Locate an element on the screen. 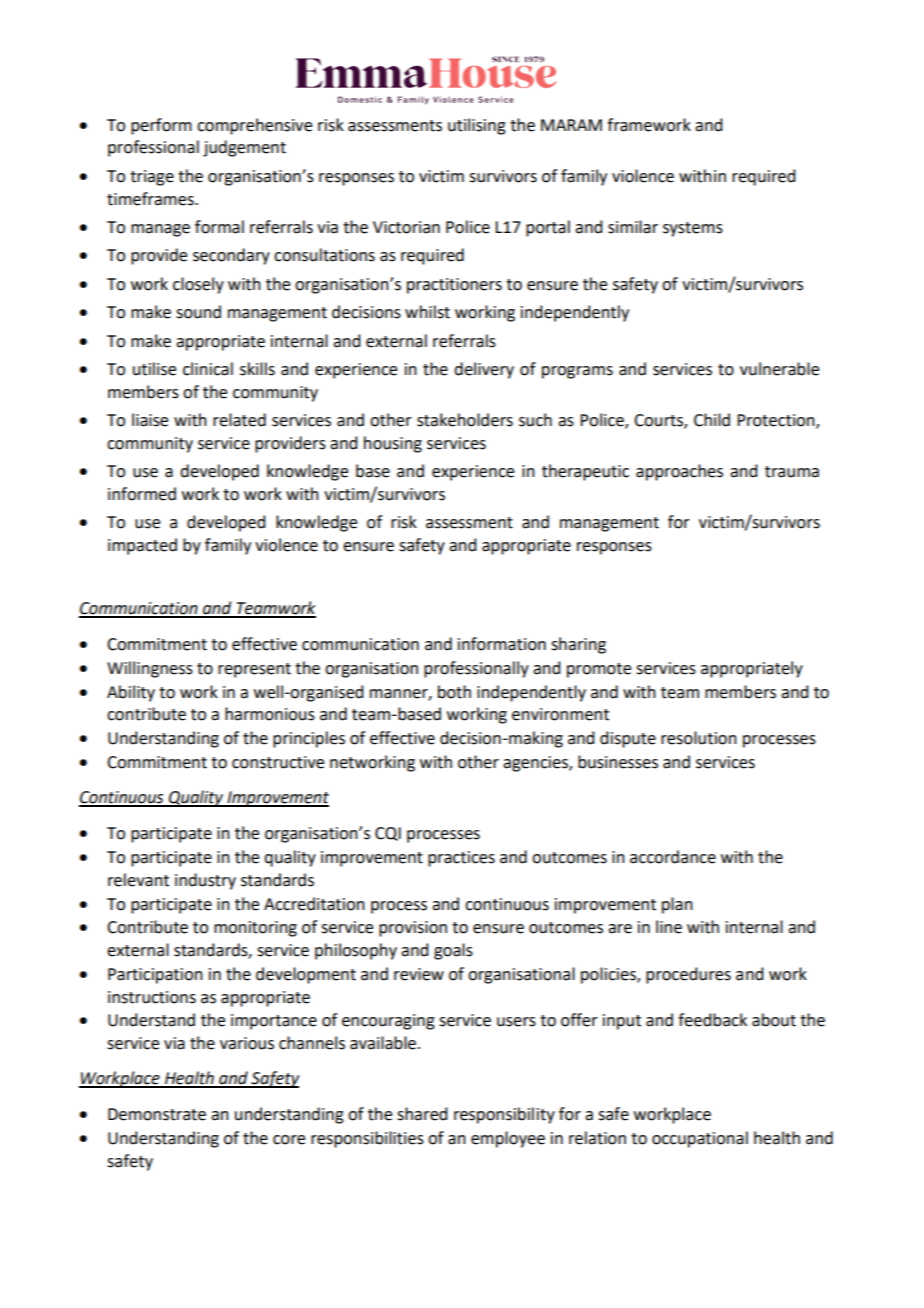 This screenshot has height=1308, width=924. Demonstrate is located at coordinates (157, 1114).
